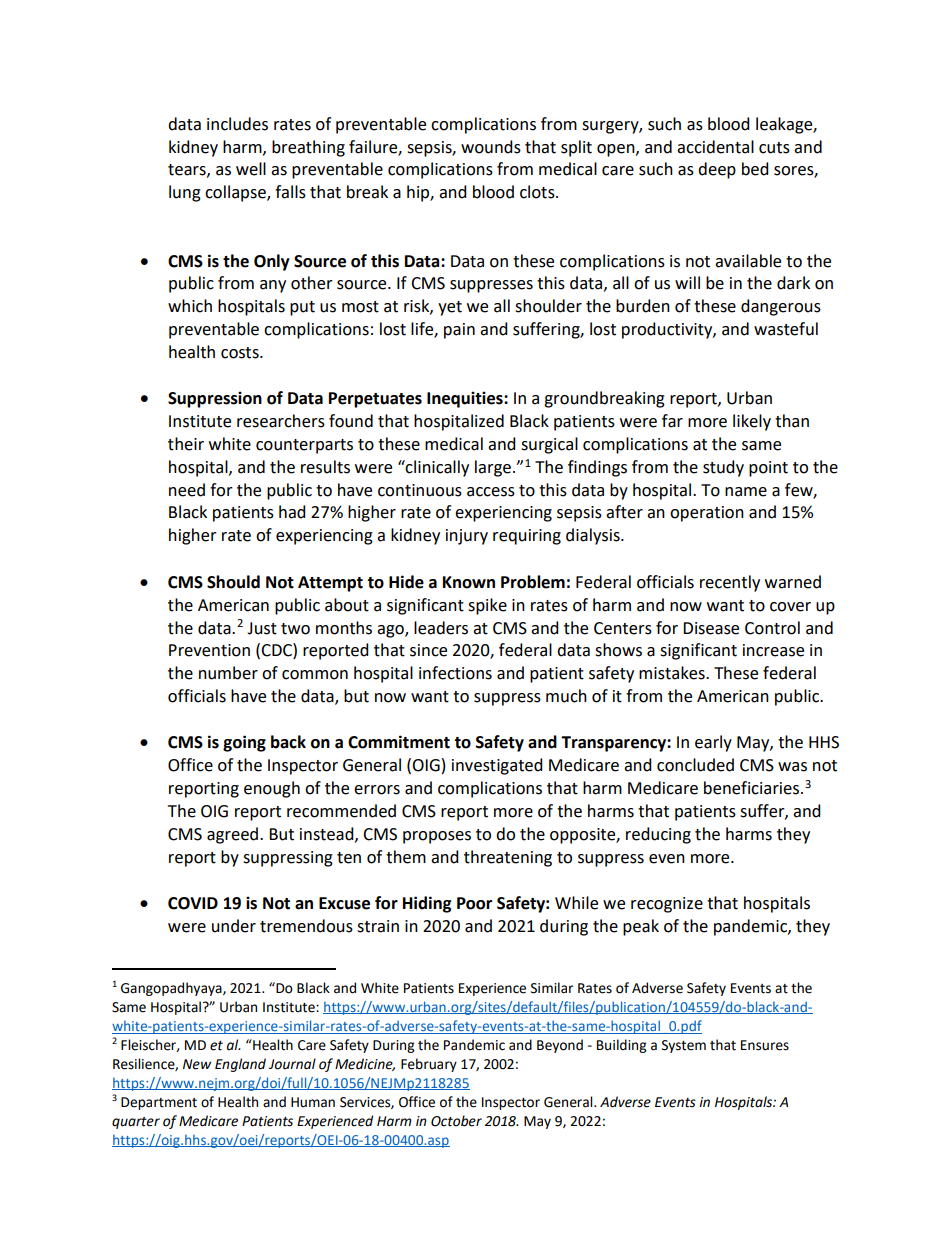 The width and height of the screenshot is (952, 1233). I want to click on New, so click(197, 1064).
